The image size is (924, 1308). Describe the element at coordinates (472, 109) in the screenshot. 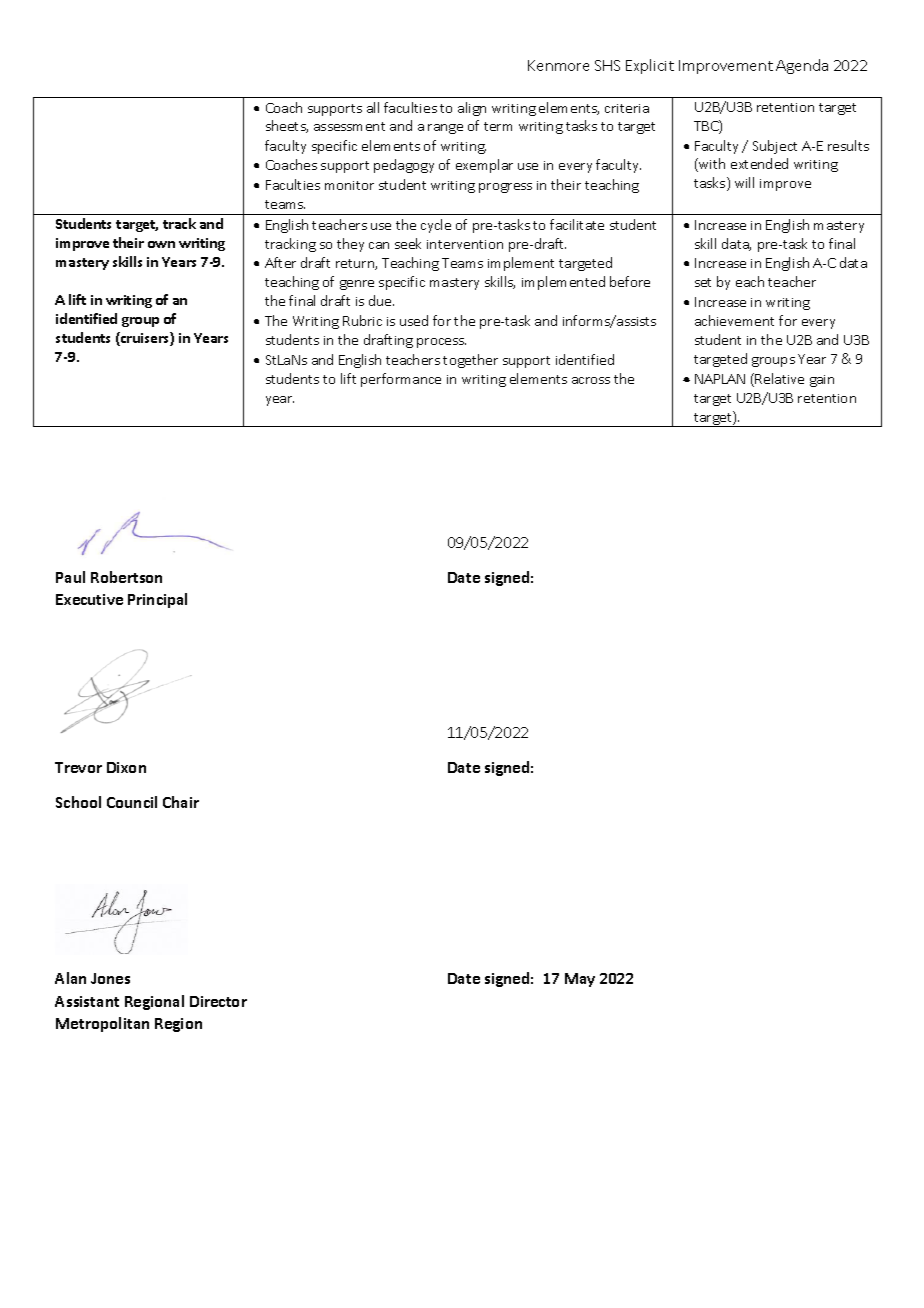

I see `align` at that location.
